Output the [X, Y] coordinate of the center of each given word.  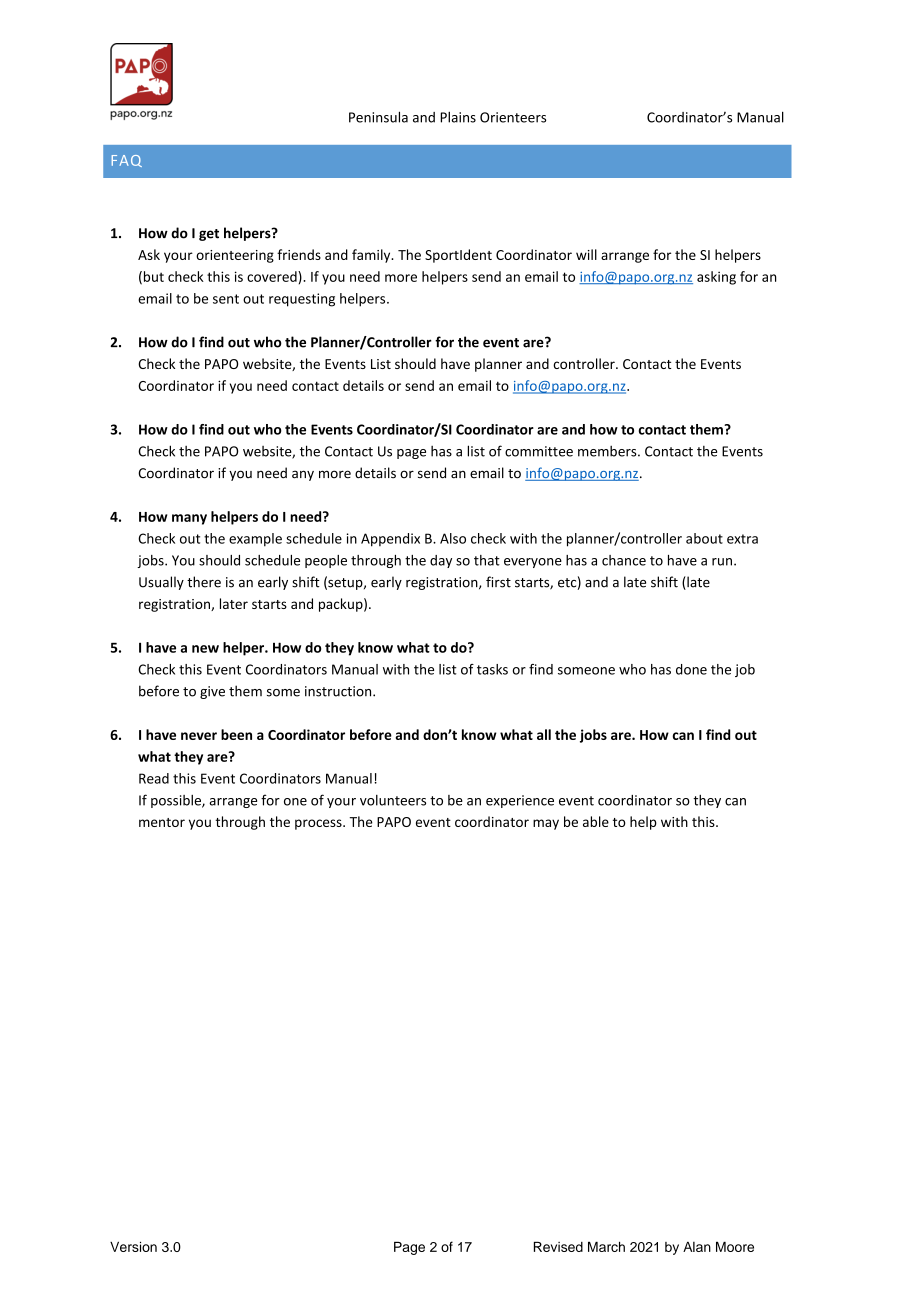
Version [133, 1246]
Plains [458, 117]
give [212, 692]
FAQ [127, 161]
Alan [697, 1247]
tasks [492, 669]
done [691, 669]
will [586, 254]
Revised [558, 1246]
